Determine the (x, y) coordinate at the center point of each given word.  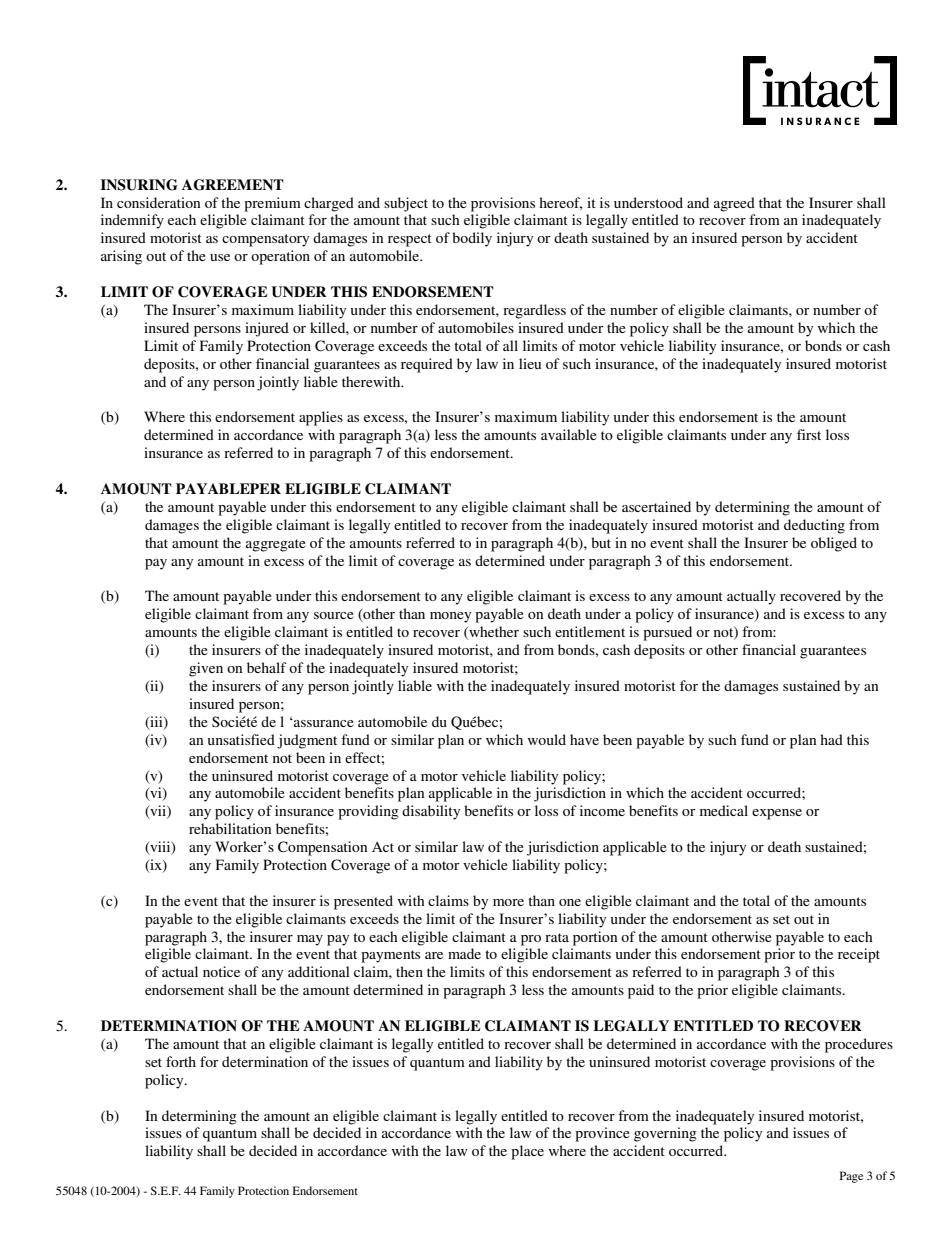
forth (181, 1061)
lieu (530, 363)
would (547, 739)
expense (777, 814)
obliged (834, 544)
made (464, 953)
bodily (472, 239)
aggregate (276, 545)
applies (321, 418)
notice (221, 971)
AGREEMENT (233, 185)
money (450, 617)
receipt (859, 955)
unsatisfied (241, 739)
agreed (734, 204)
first (809, 434)
